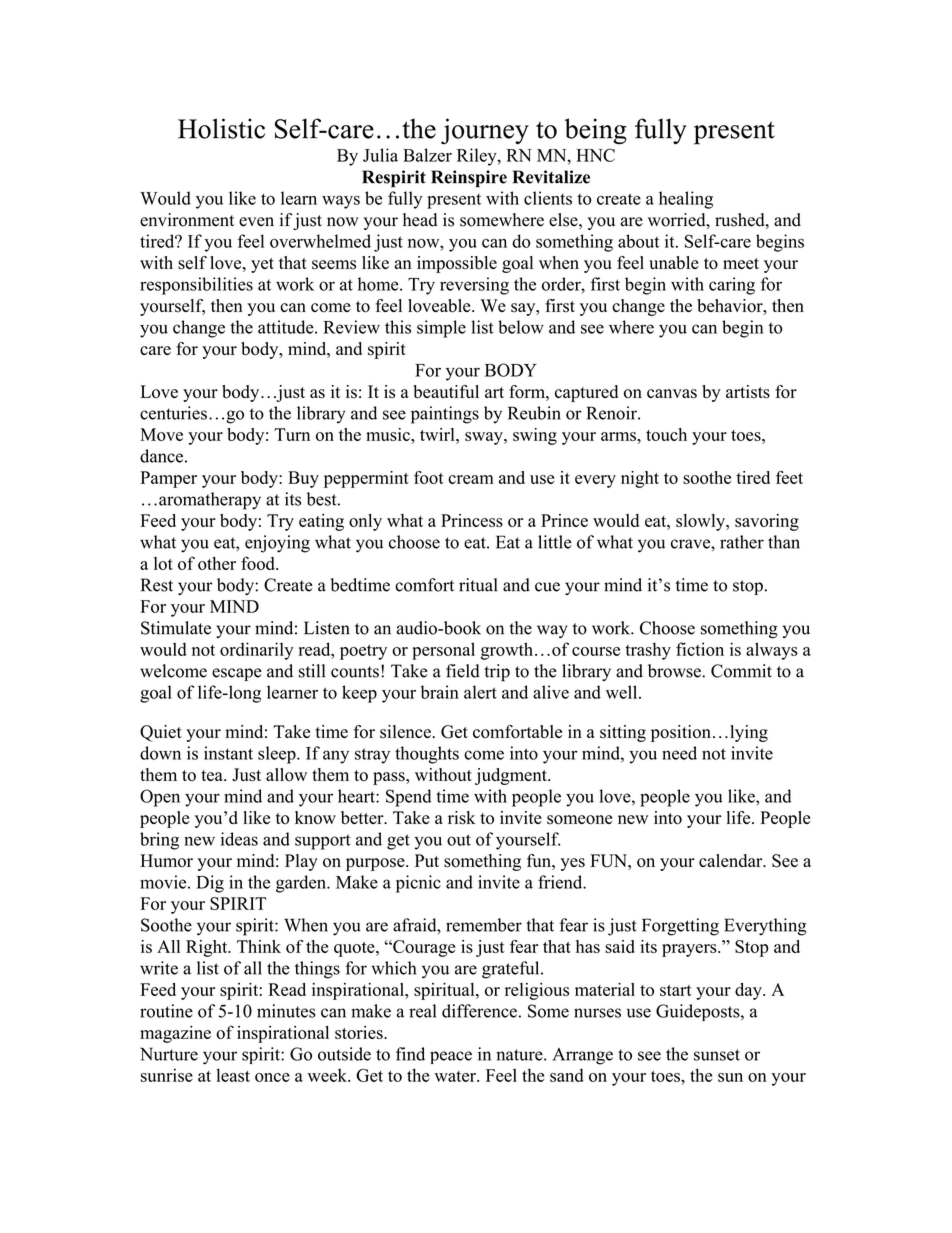 This screenshot has height=1233, width=952. Describe the element at coordinates (686, 200) in the screenshot. I see `healing` at that location.
